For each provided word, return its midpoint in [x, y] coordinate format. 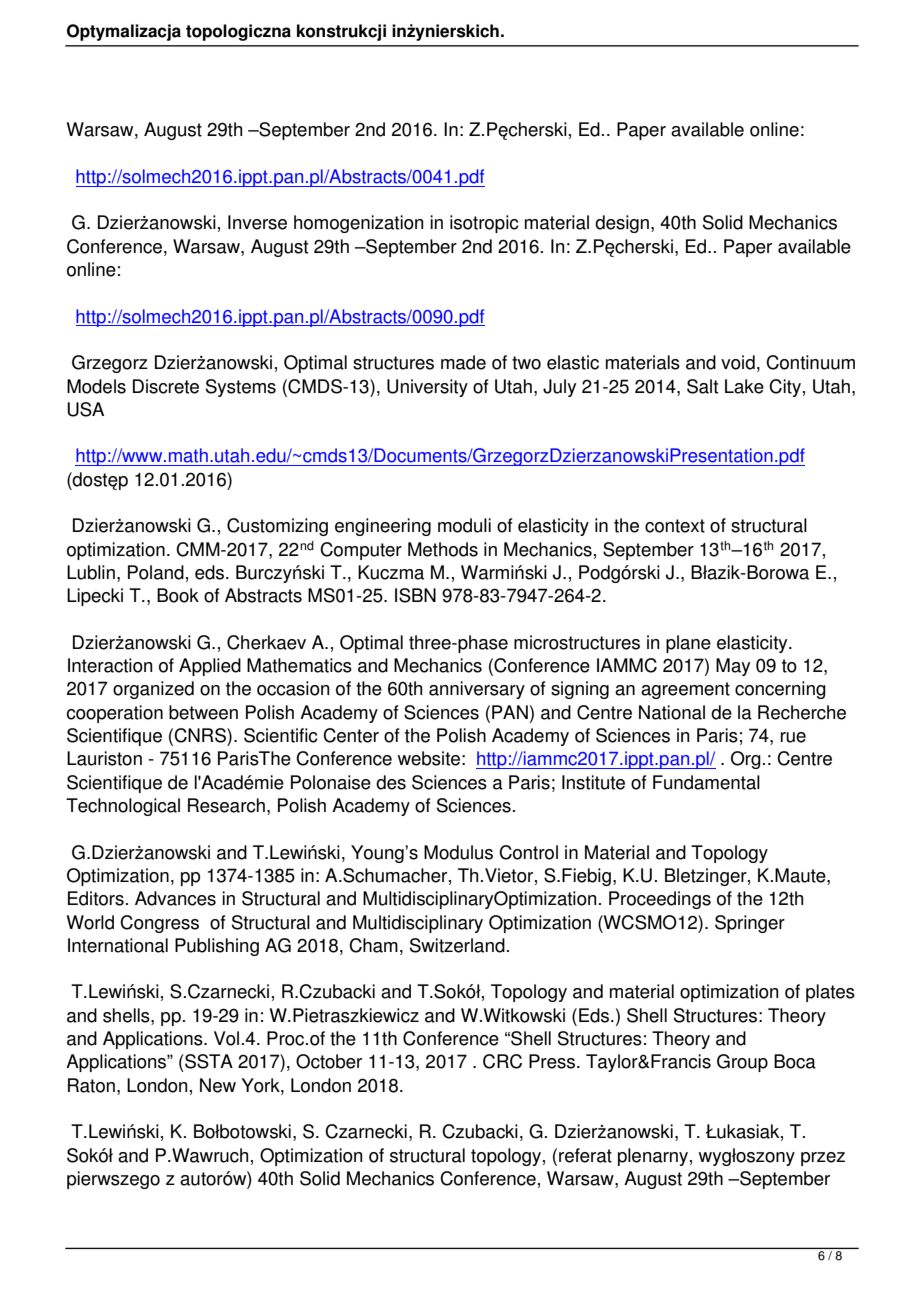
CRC [502, 1061]
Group [742, 1063]
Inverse [257, 222]
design [622, 224]
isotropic [484, 224]
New [218, 1085]
